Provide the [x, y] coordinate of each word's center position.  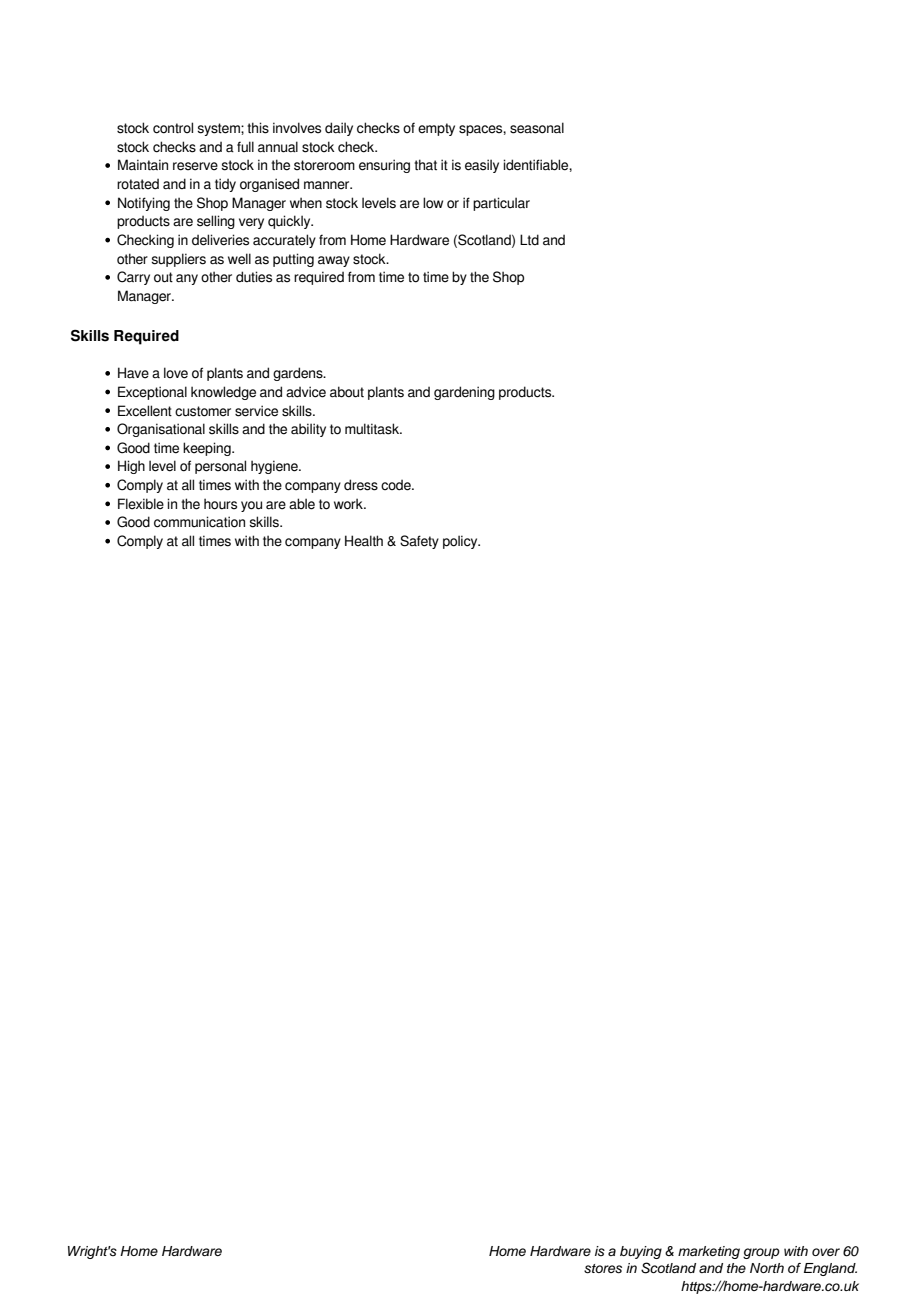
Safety [419, 542]
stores [603, 1269]
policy [461, 542]
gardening [464, 393]
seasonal [537, 128]
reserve [195, 166]
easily [482, 166]
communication [199, 522]
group [761, 1253]
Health [364, 541]
